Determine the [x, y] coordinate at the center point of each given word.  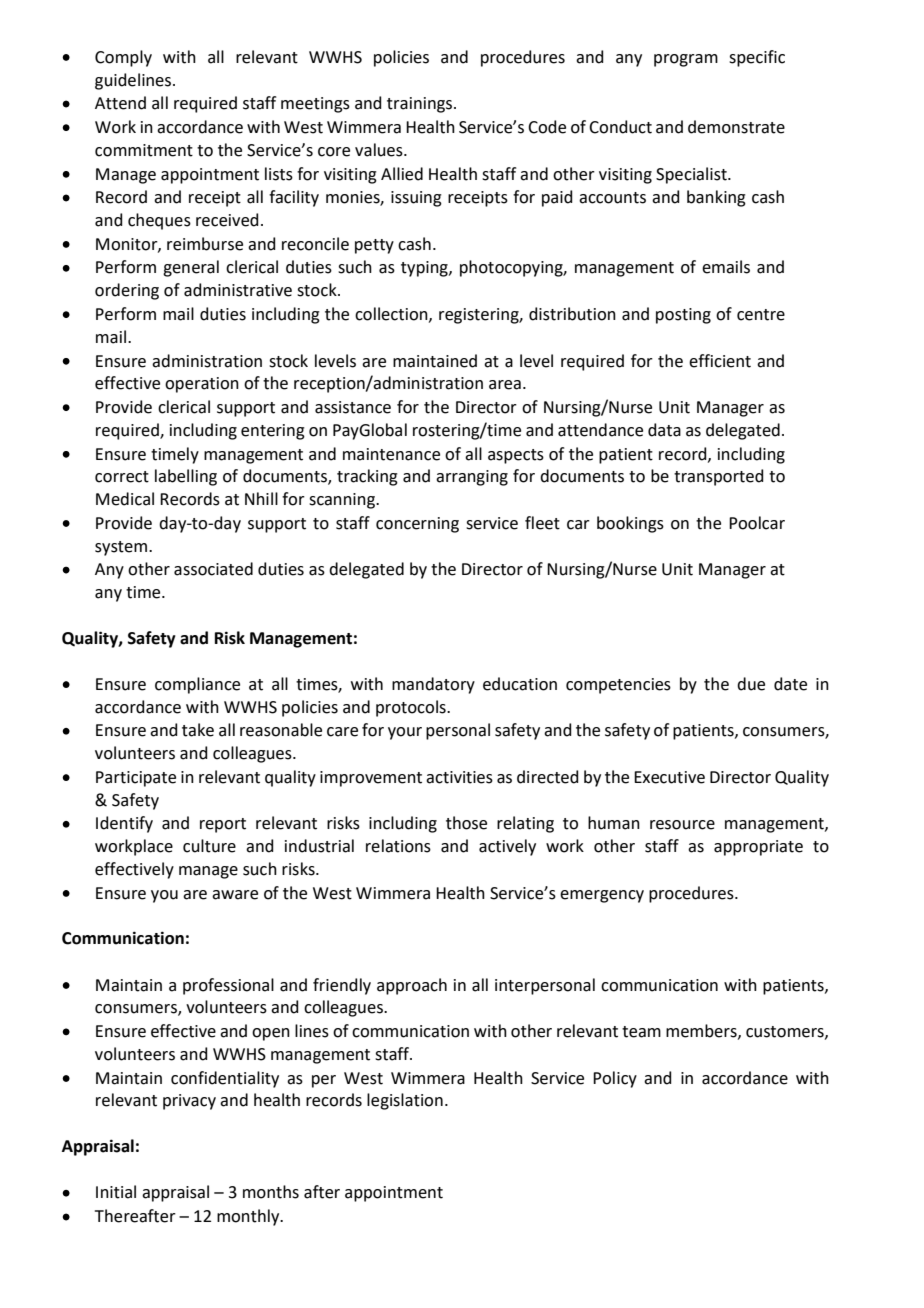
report [223, 825]
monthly [249, 1217]
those [466, 823]
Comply [123, 58]
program [686, 60]
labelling [186, 477]
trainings [421, 105]
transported [719, 477]
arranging [472, 478]
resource [682, 825]
